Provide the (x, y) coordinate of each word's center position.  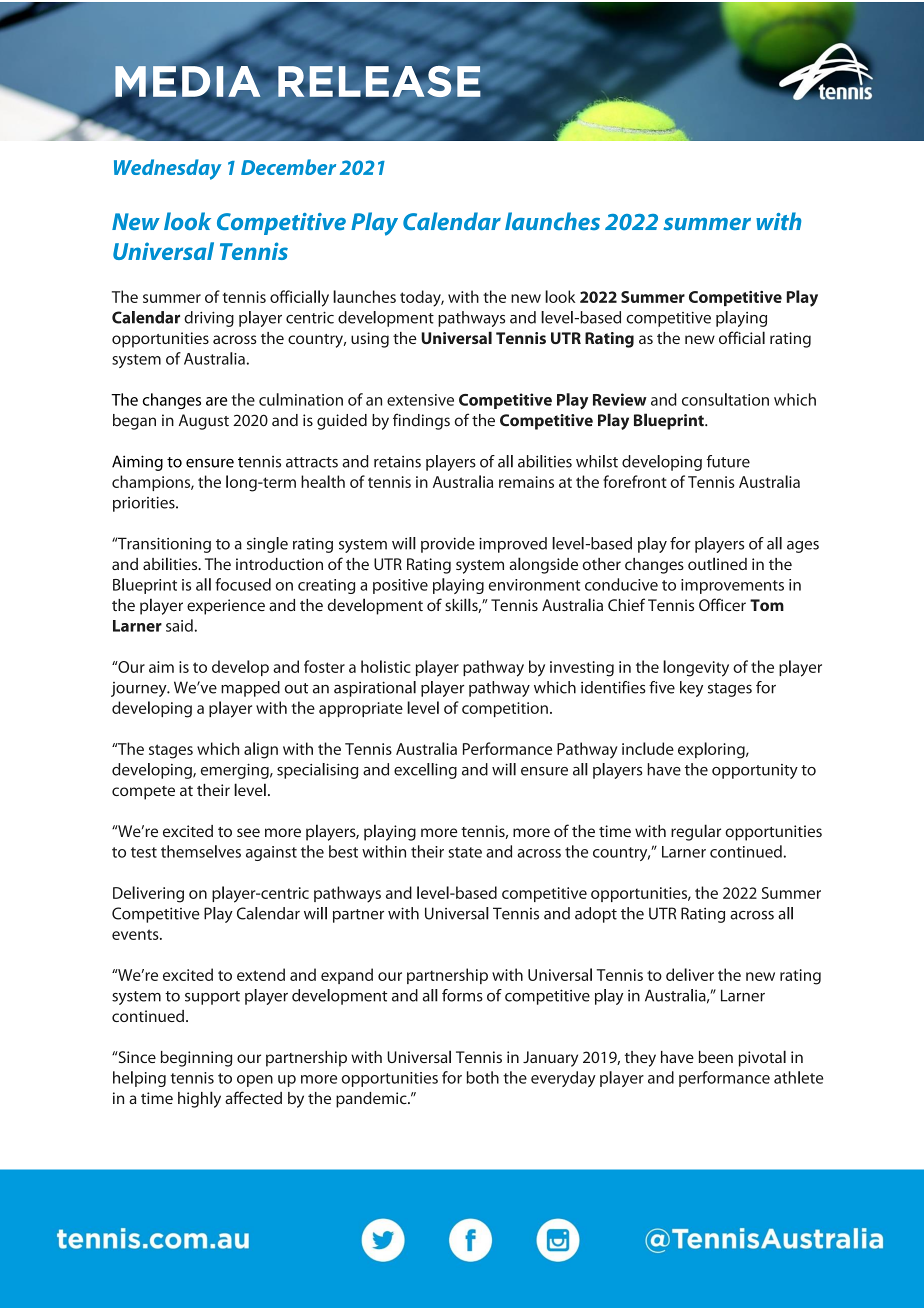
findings (421, 421)
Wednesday (167, 169)
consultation (725, 399)
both (483, 1077)
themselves (201, 851)
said (179, 625)
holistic (385, 666)
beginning (196, 1059)
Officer (722, 604)
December (288, 167)
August (204, 422)
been (716, 1057)
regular (696, 832)
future (728, 461)
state (465, 852)
